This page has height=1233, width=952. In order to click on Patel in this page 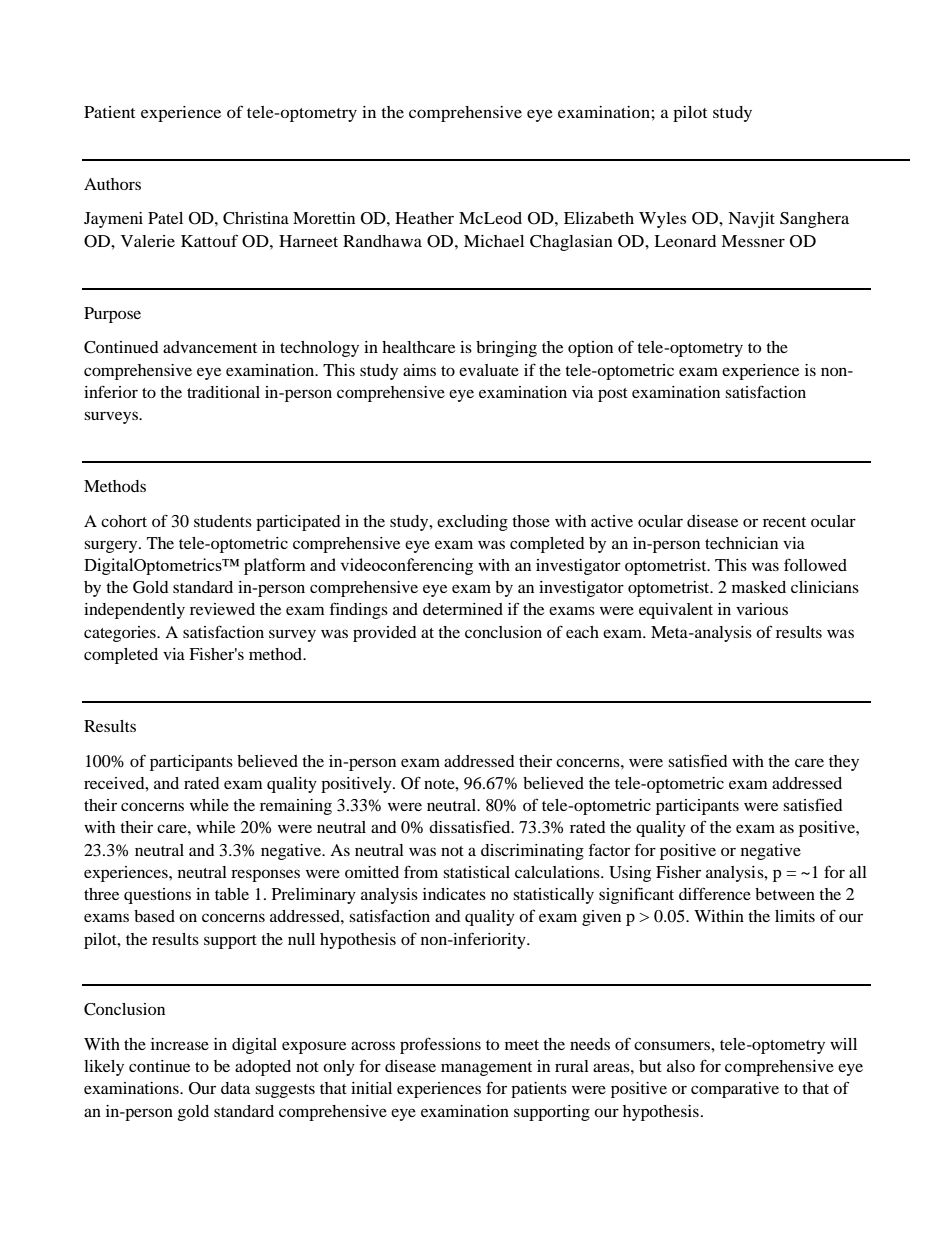, I will do `click(165, 218)`.
